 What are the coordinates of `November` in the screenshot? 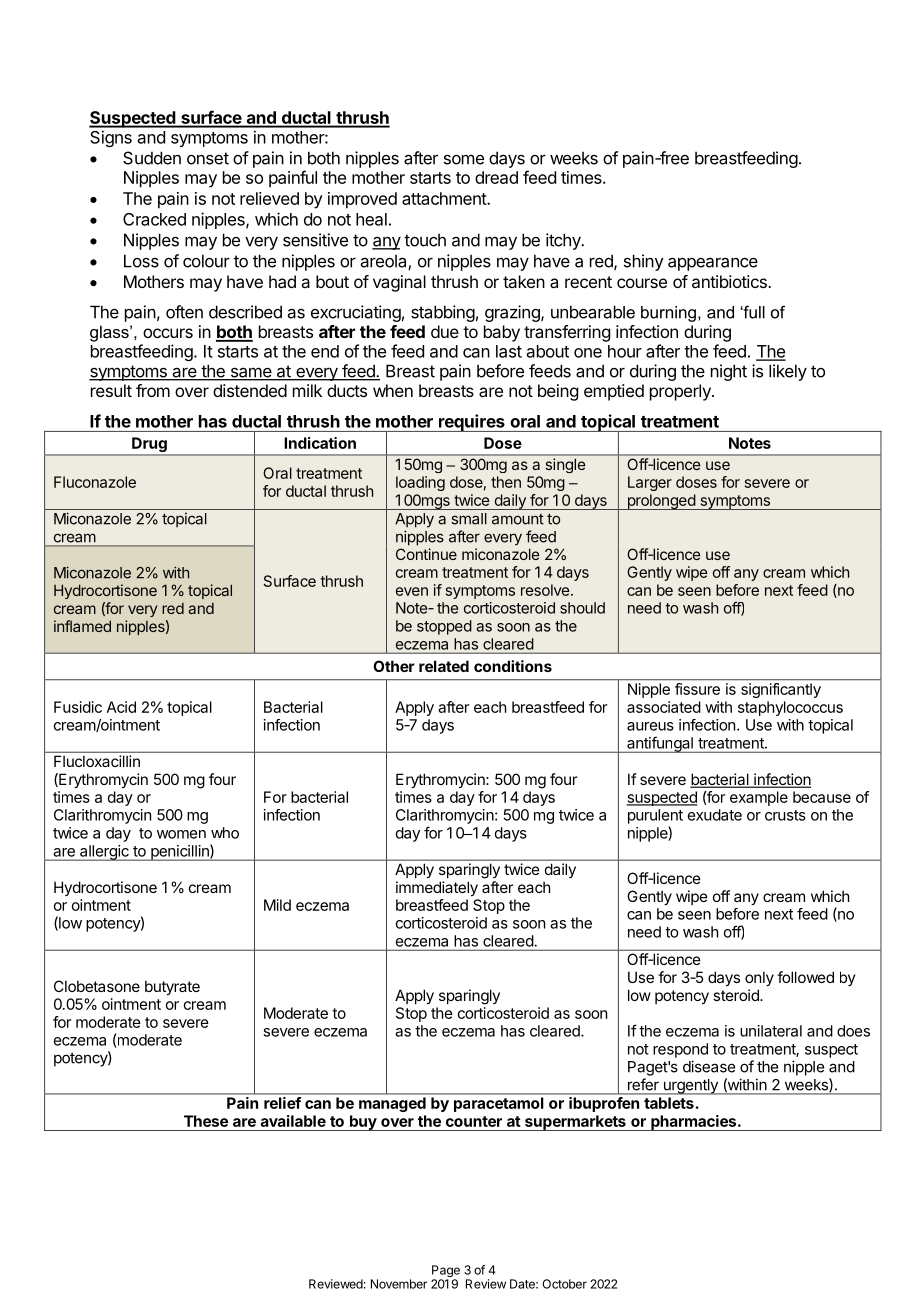 It's located at (399, 1284).
